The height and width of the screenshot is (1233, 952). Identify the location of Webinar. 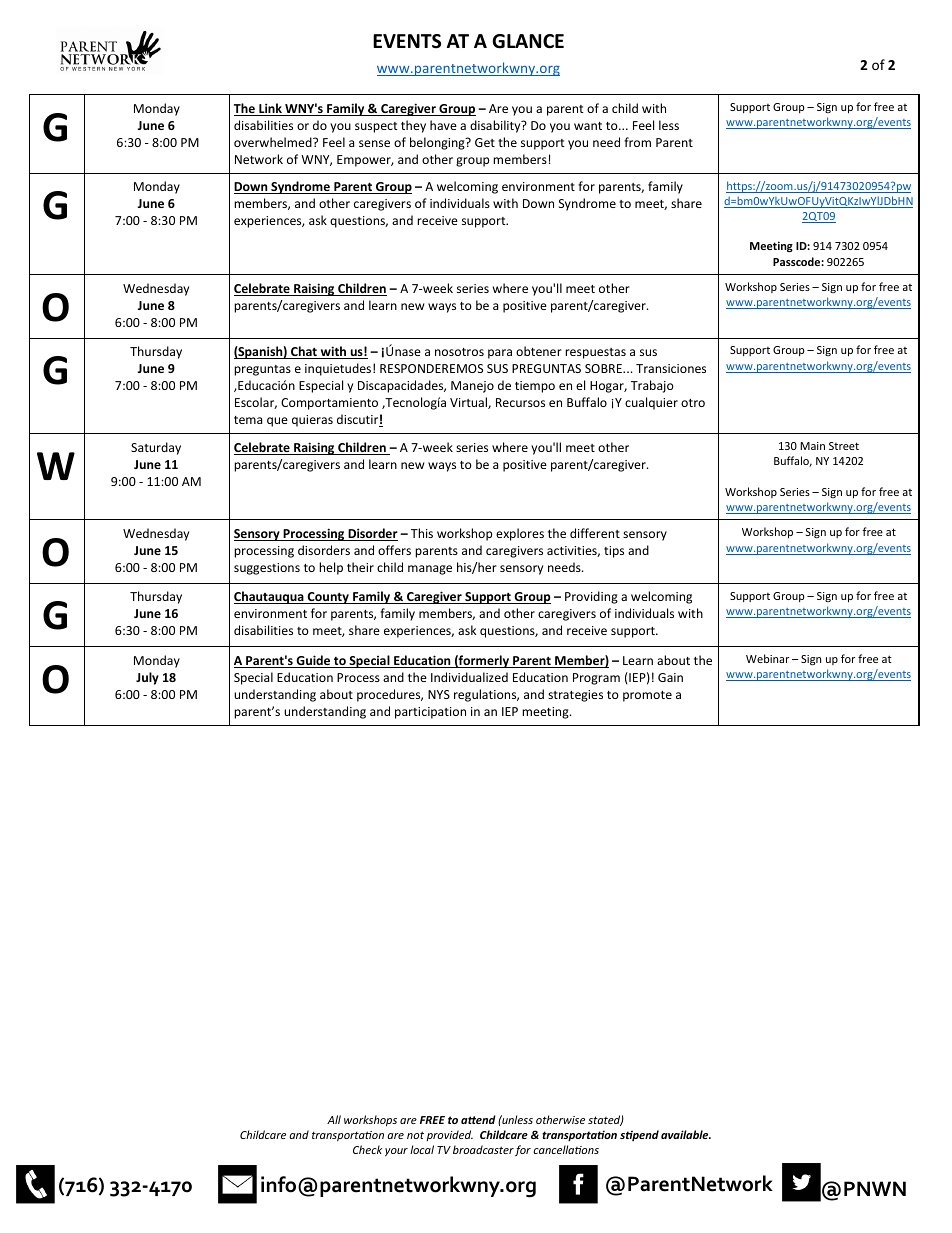
(767, 658).
